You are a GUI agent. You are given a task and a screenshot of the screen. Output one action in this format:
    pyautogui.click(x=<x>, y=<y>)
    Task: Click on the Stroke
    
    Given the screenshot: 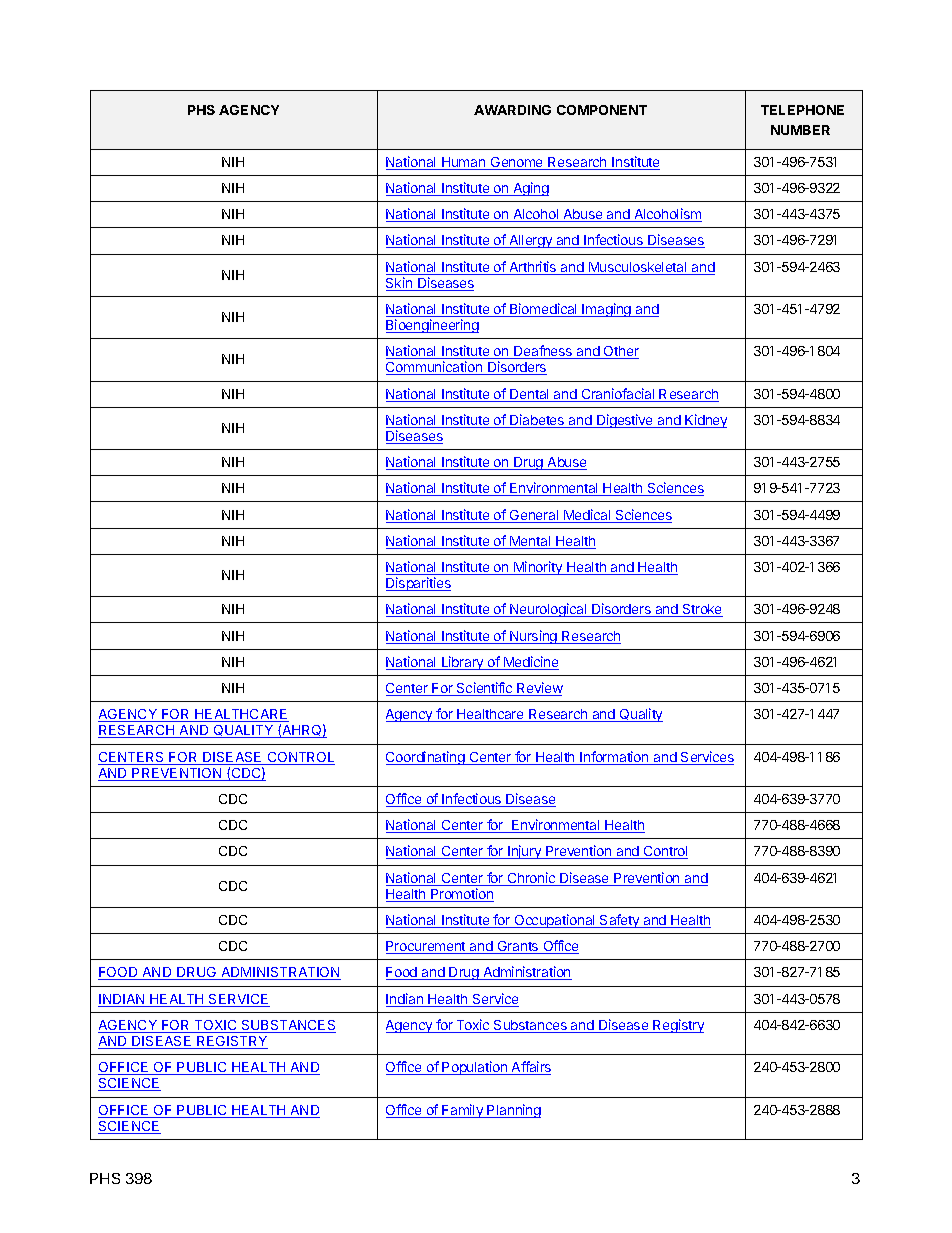 What is the action you would take?
    pyautogui.click(x=701, y=610)
